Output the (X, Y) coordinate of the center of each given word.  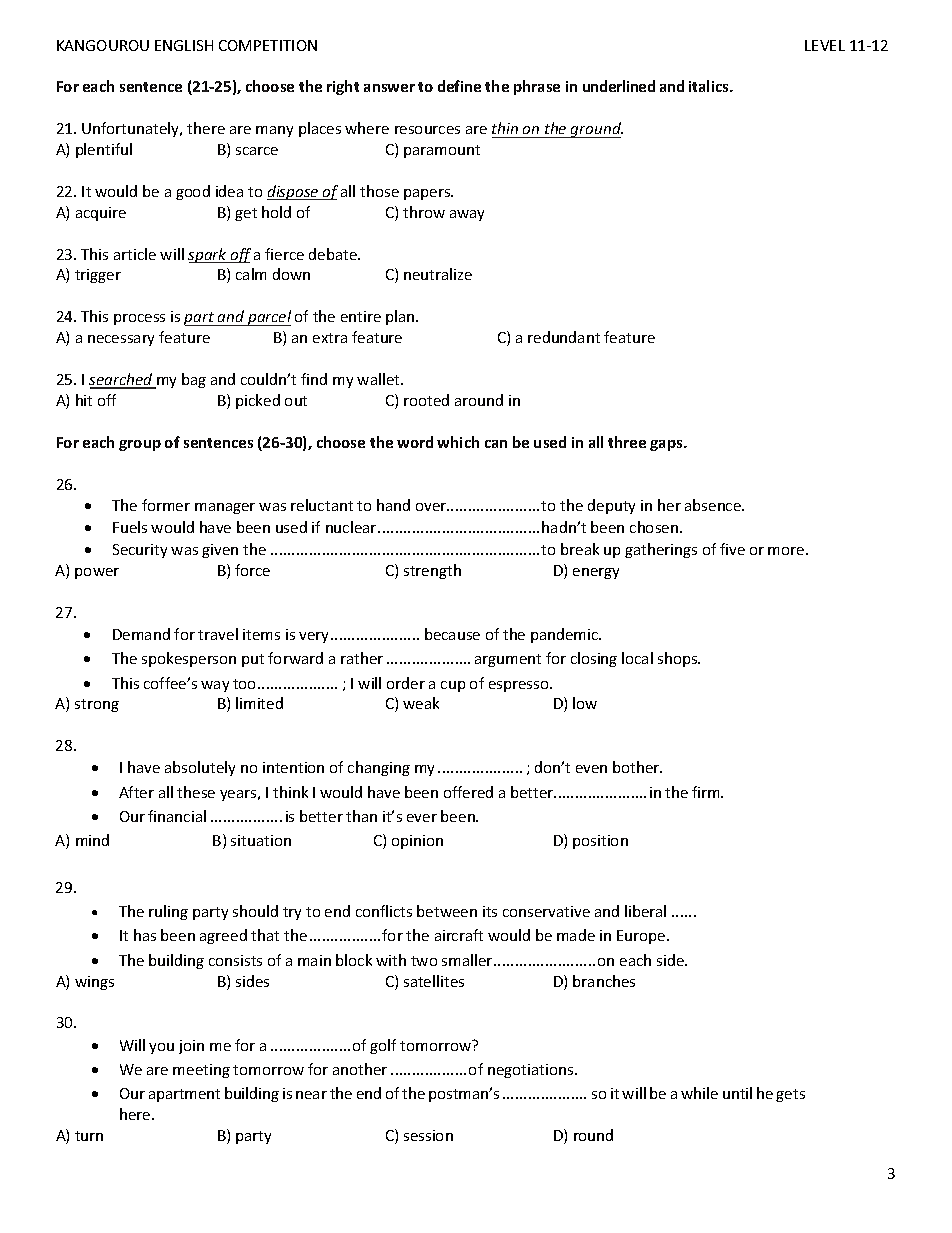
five (732, 549)
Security (140, 551)
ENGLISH (184, 45)
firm (707, 792)
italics (710, 86)
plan (401, 317)
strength (432, 571)
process (139, 319)
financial (177, 816)
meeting (201, 1071)
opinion (417, 842)
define (459, 86)
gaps (667, 445)
